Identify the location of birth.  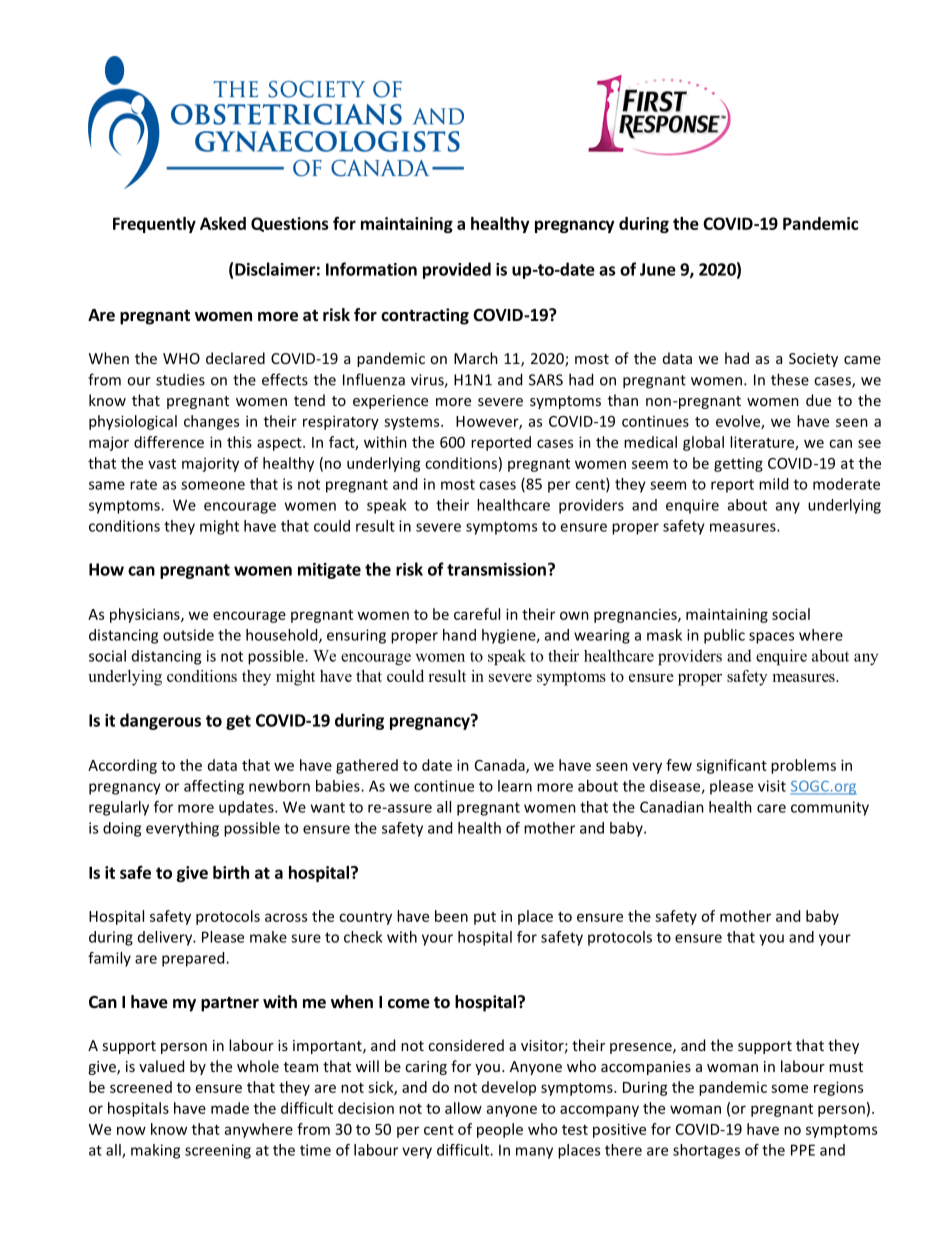
(231, 872).
